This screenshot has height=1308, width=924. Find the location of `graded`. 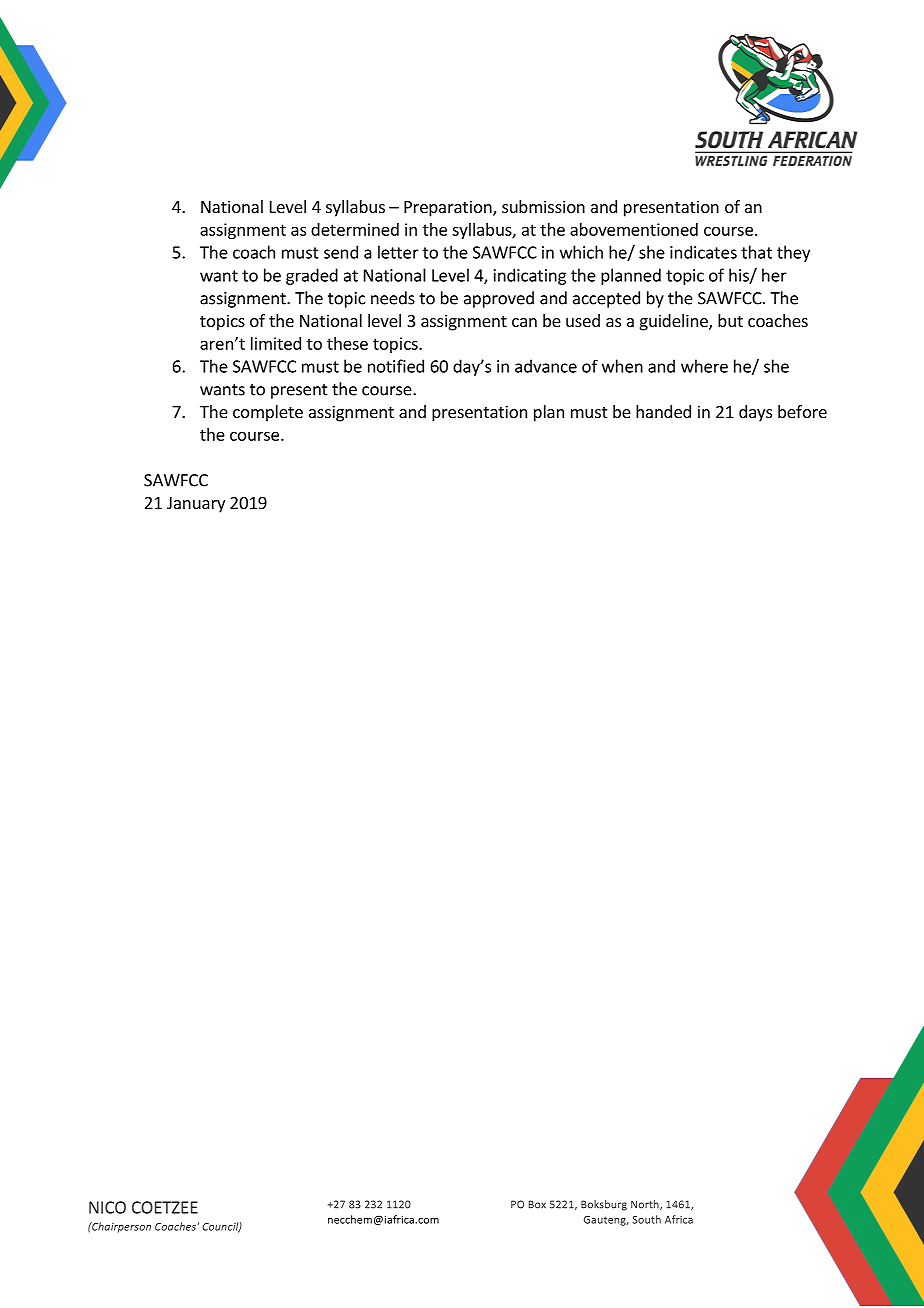

graded is located at coordinates (312, 276).
